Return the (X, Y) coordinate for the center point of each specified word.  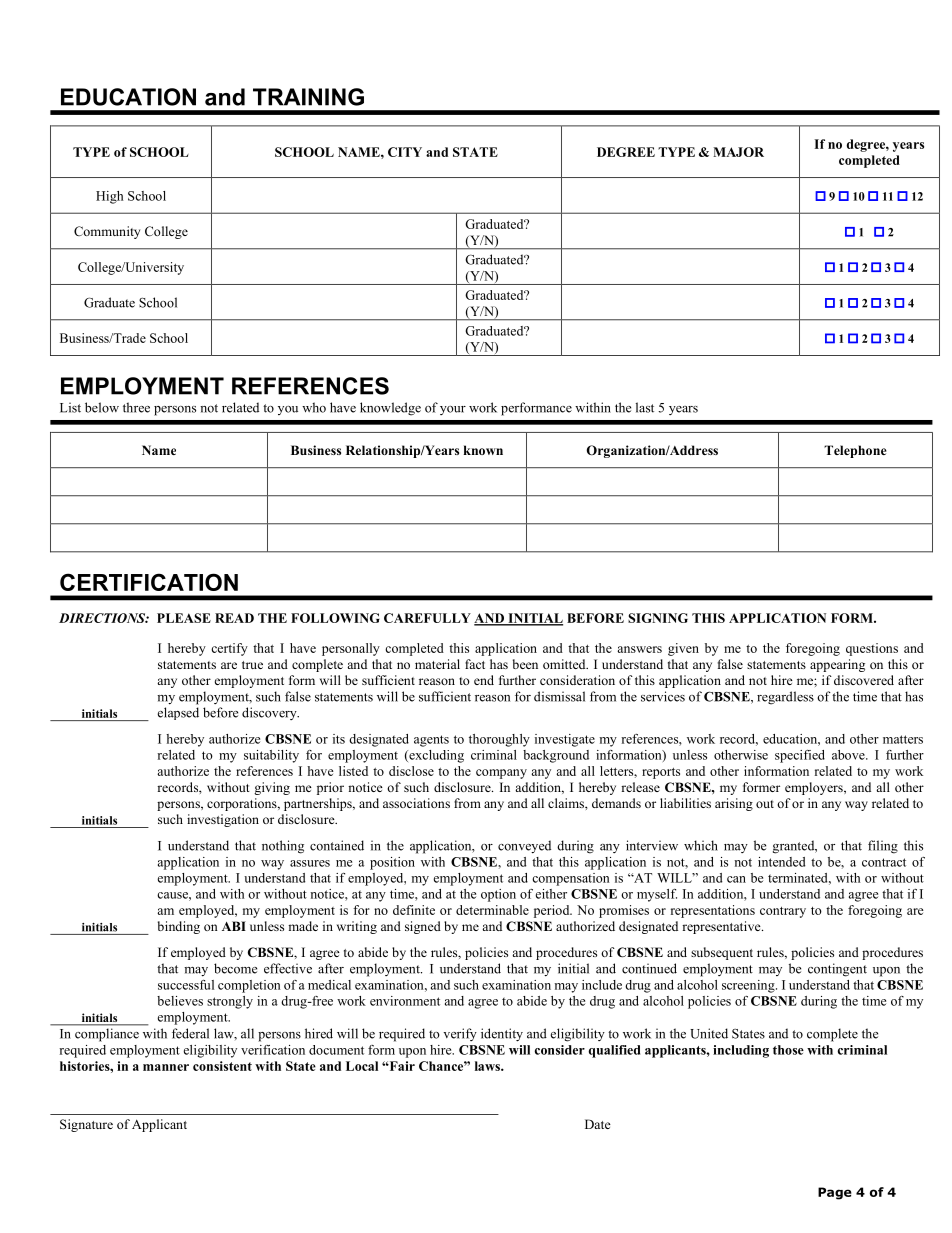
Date (598, 1124)
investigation (223, 820)
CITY (405, 152)
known (483, 450)
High (109, 197)
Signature (86, 1125)
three (136, 407)
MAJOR (738, 152)
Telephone (855, 451)
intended (781, 862)
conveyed (524, 847)
